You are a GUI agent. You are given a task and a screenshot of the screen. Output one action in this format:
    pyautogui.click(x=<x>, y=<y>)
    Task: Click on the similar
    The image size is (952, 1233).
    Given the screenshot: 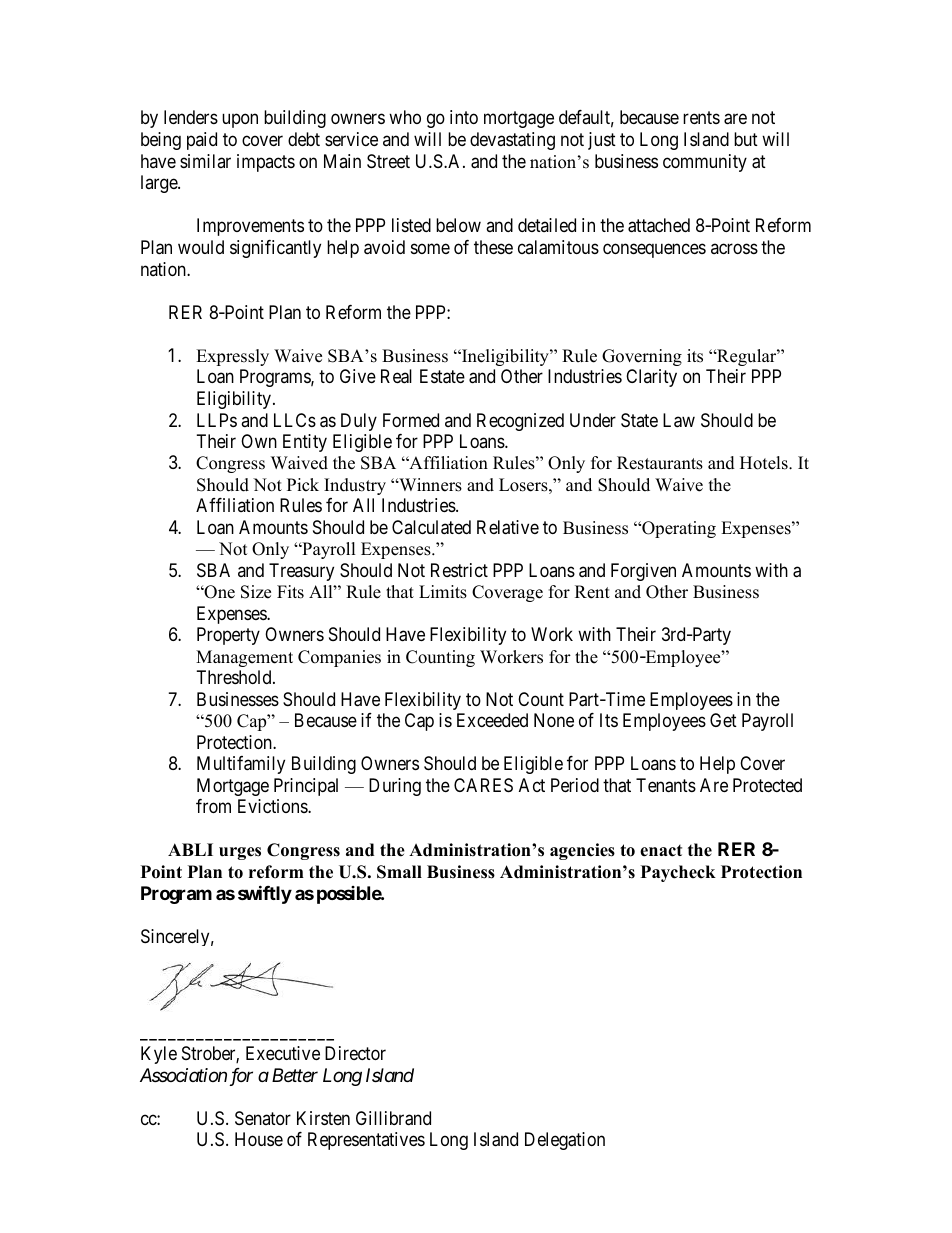 What is the action you would take?
    pyautogui.click(x=205, y=161)
